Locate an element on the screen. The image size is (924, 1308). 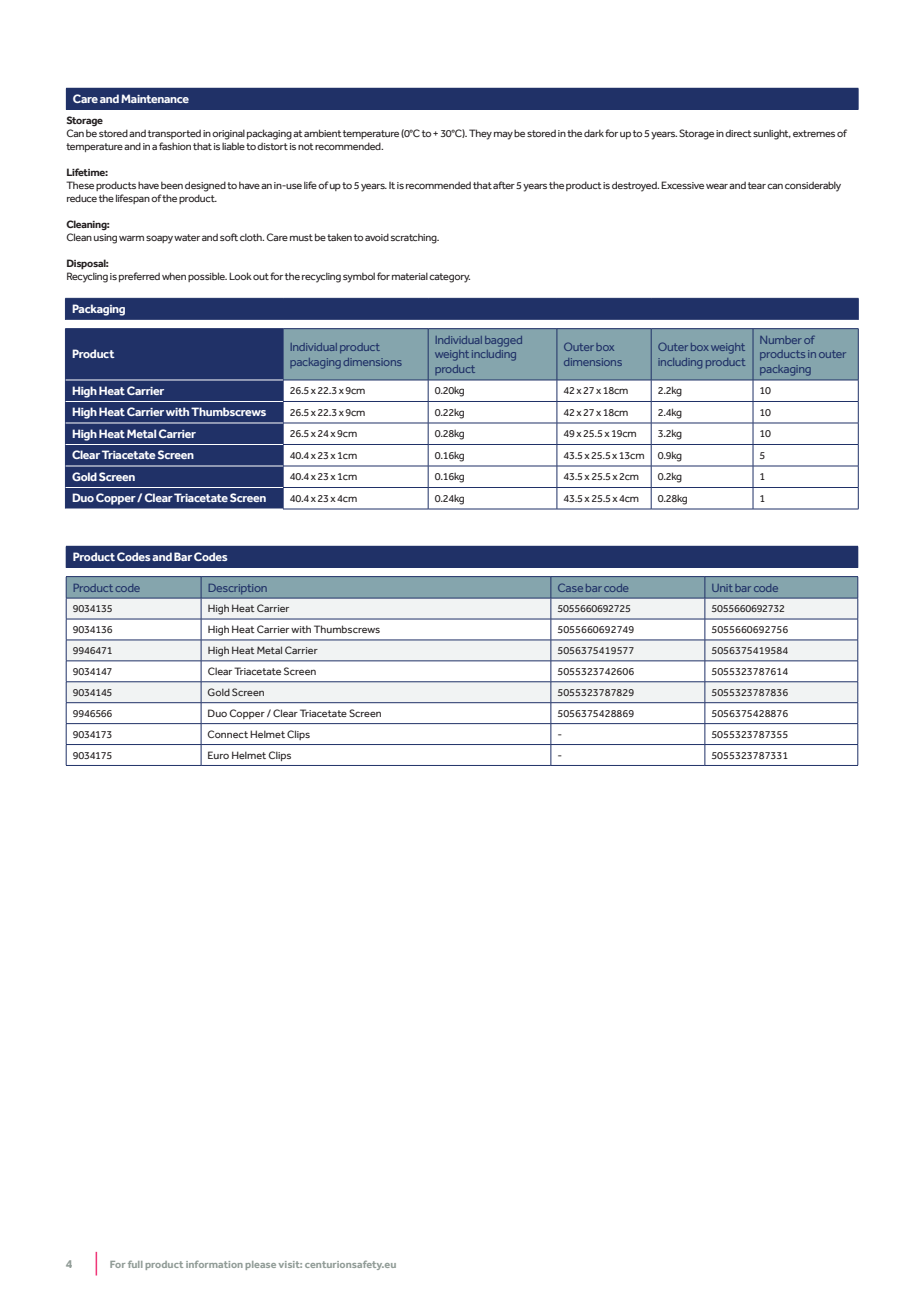
Case is located at coordinates (570, 587).
